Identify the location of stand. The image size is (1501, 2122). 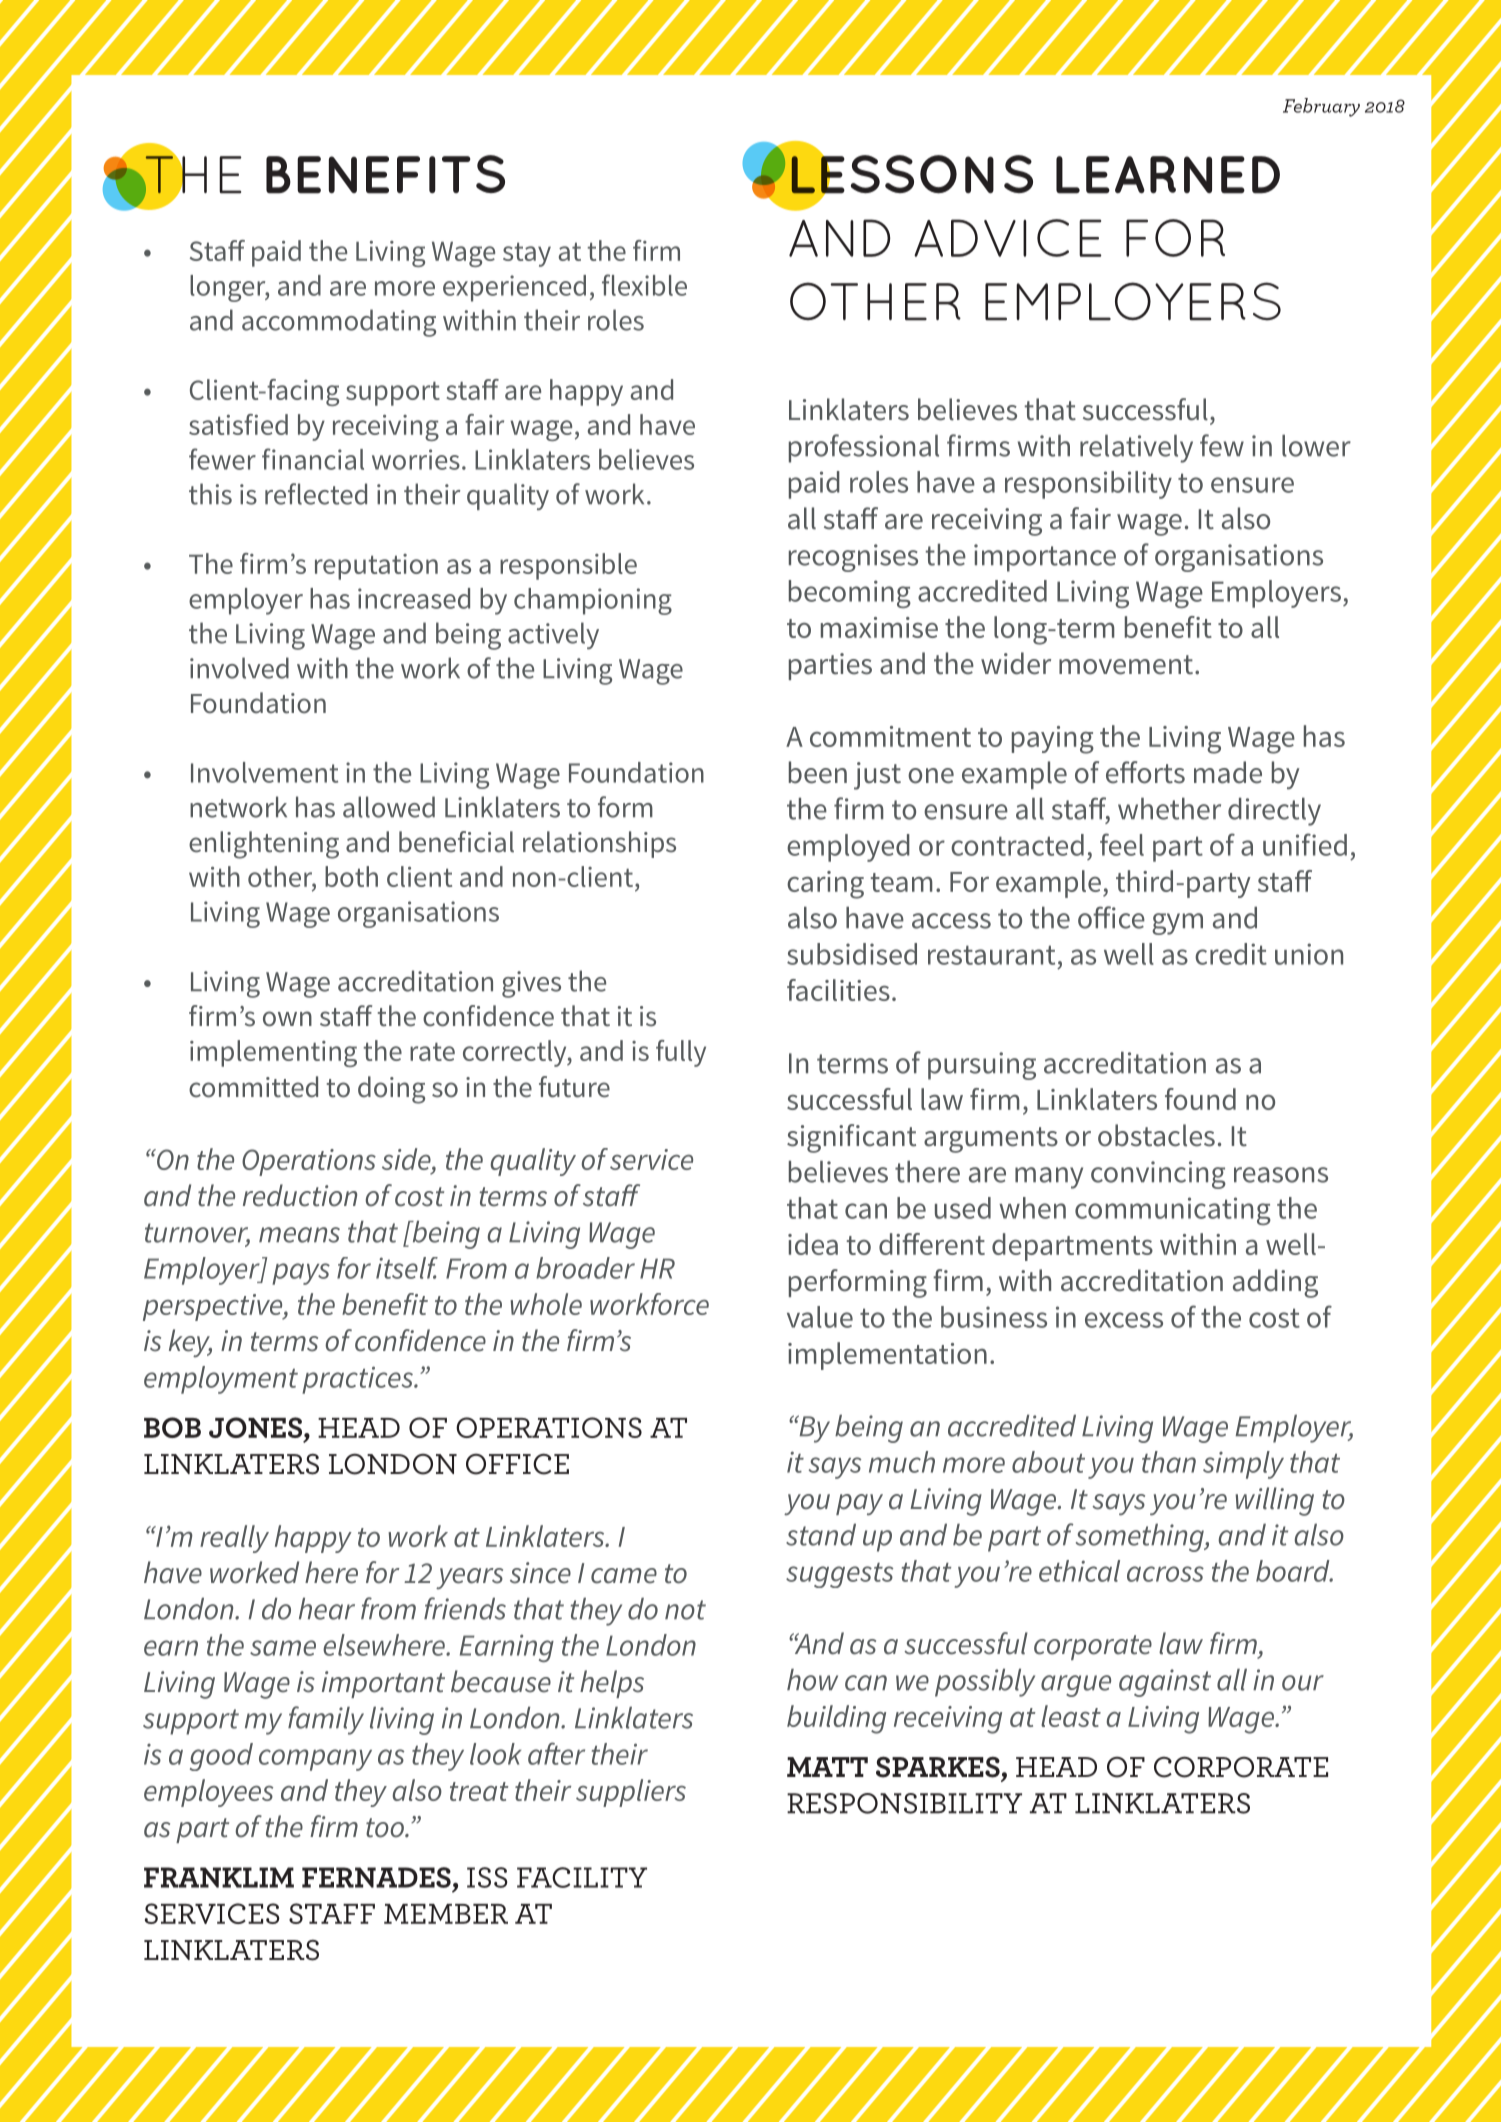
(821, 1535).
